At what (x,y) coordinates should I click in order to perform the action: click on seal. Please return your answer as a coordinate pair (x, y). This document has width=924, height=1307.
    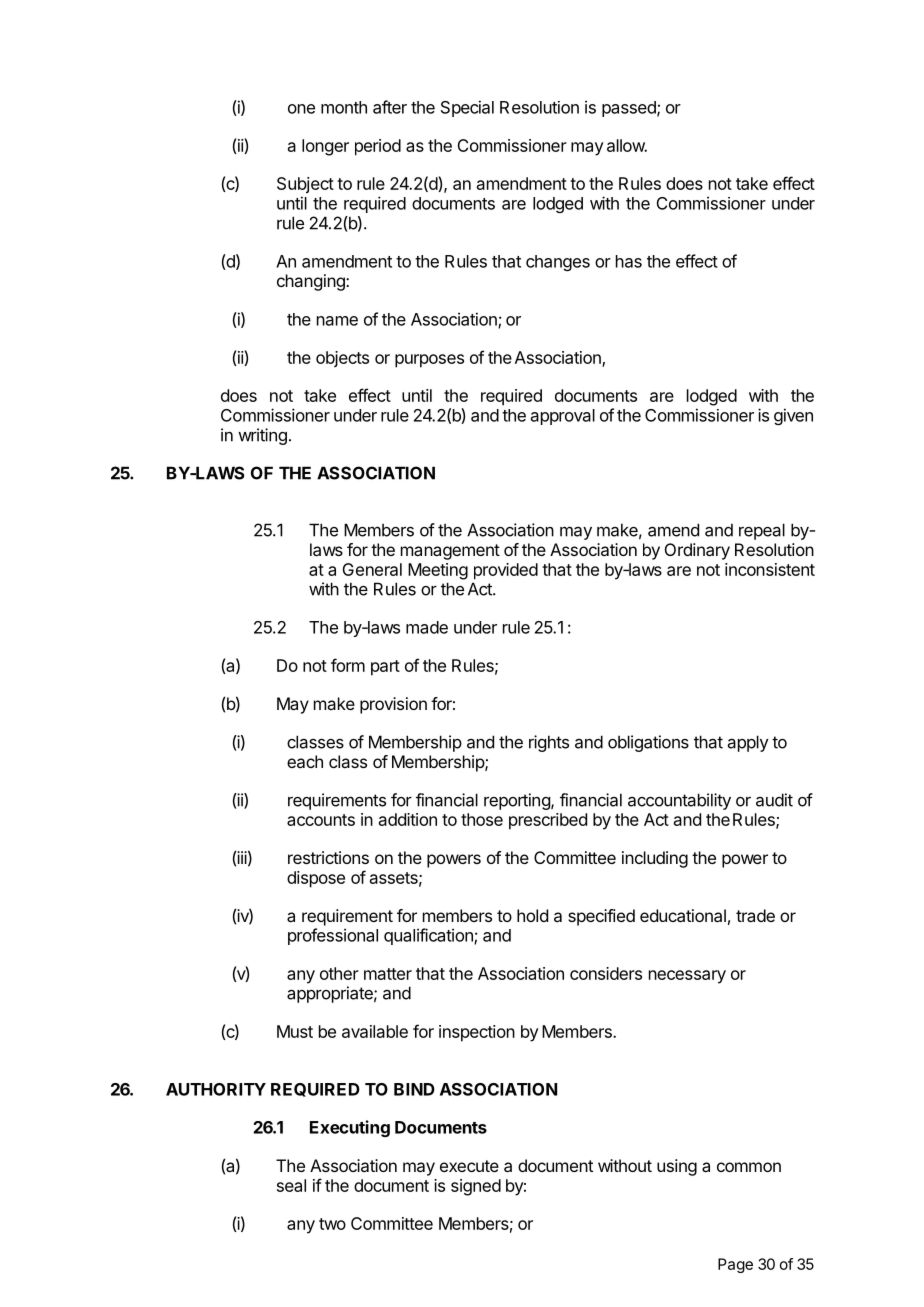
    Looking at the image, I should click on (291, 1185).
